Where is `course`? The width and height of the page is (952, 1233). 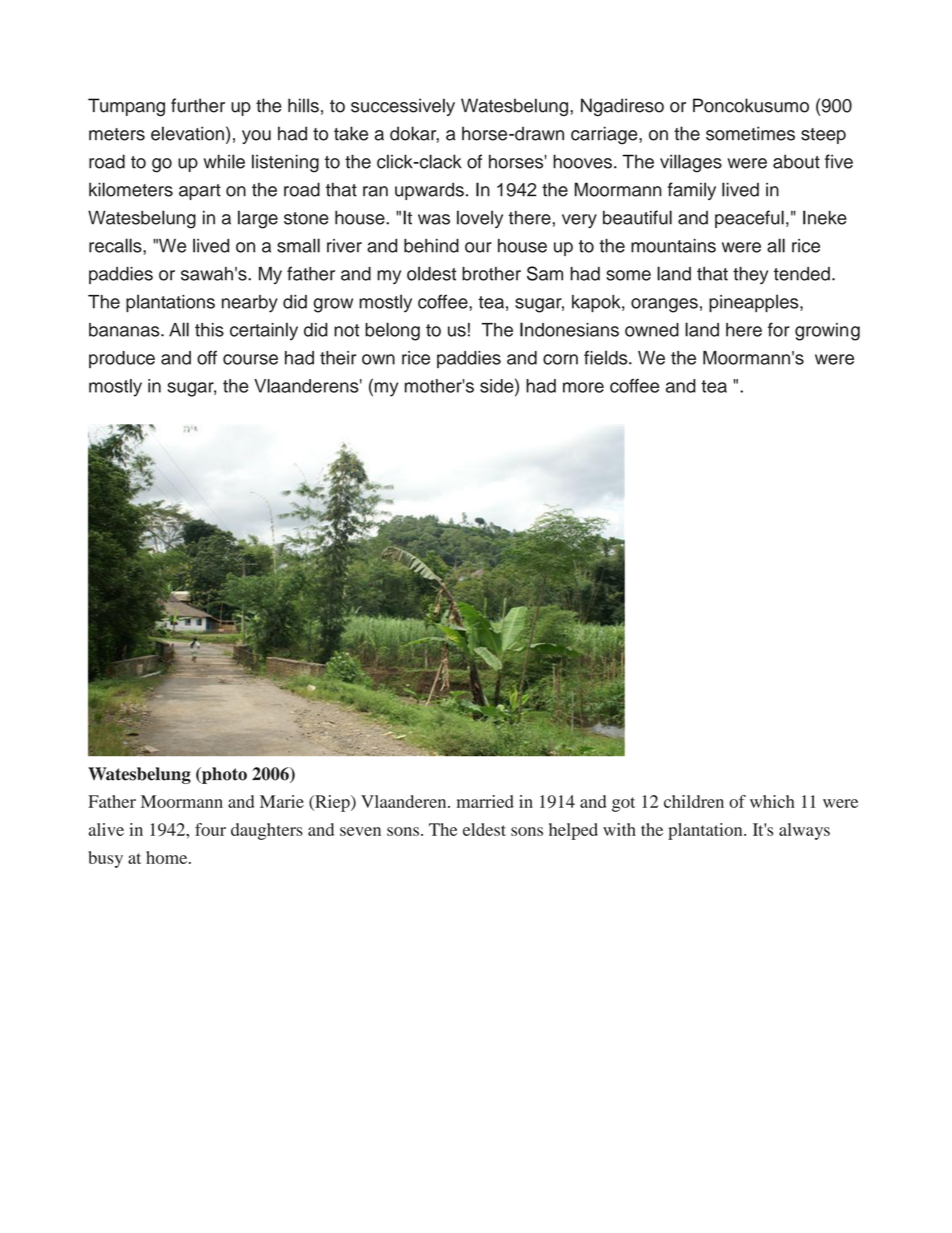 course is located at coordinates (250, 359).
